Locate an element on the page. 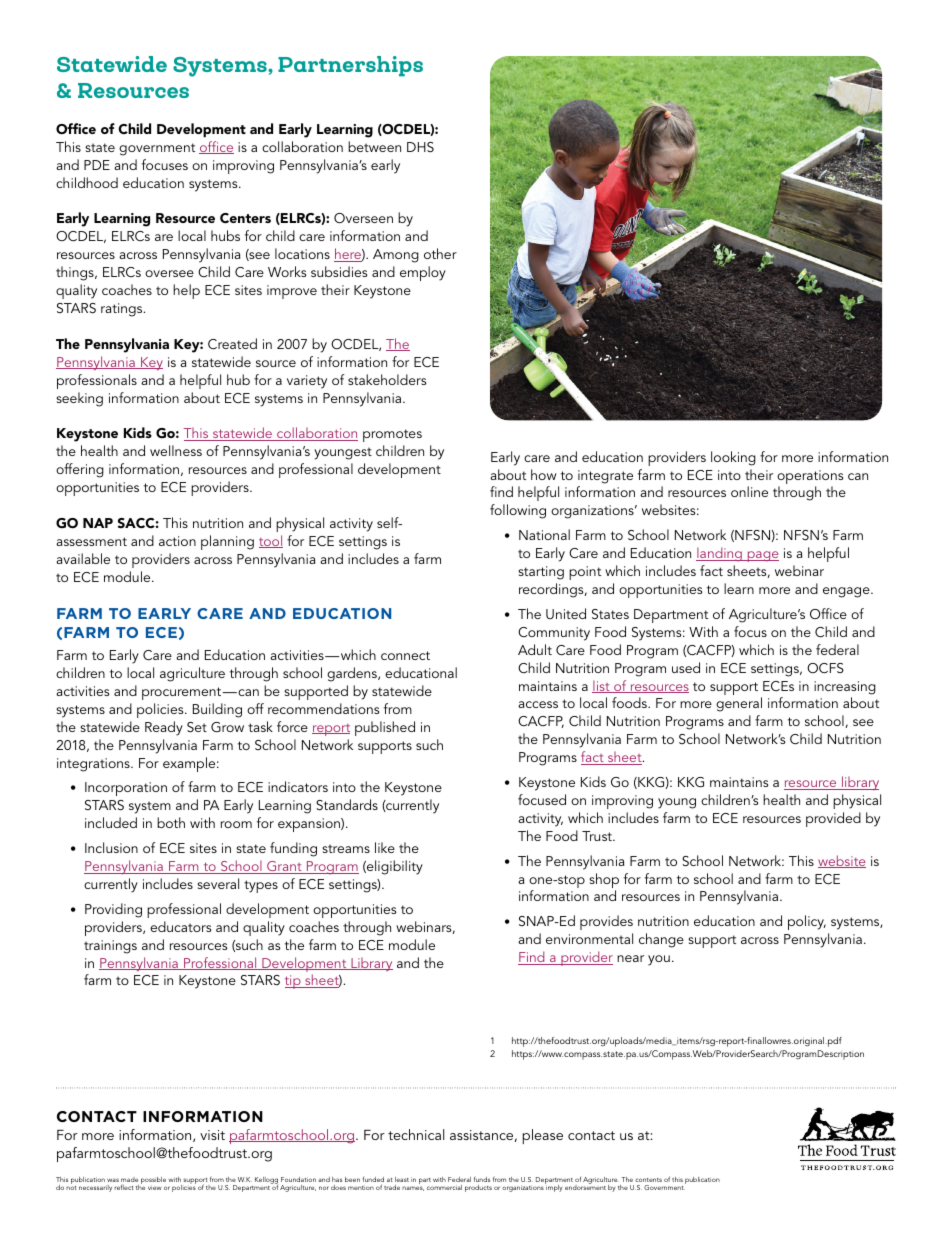  connect is located at coordinates (405, 655).
